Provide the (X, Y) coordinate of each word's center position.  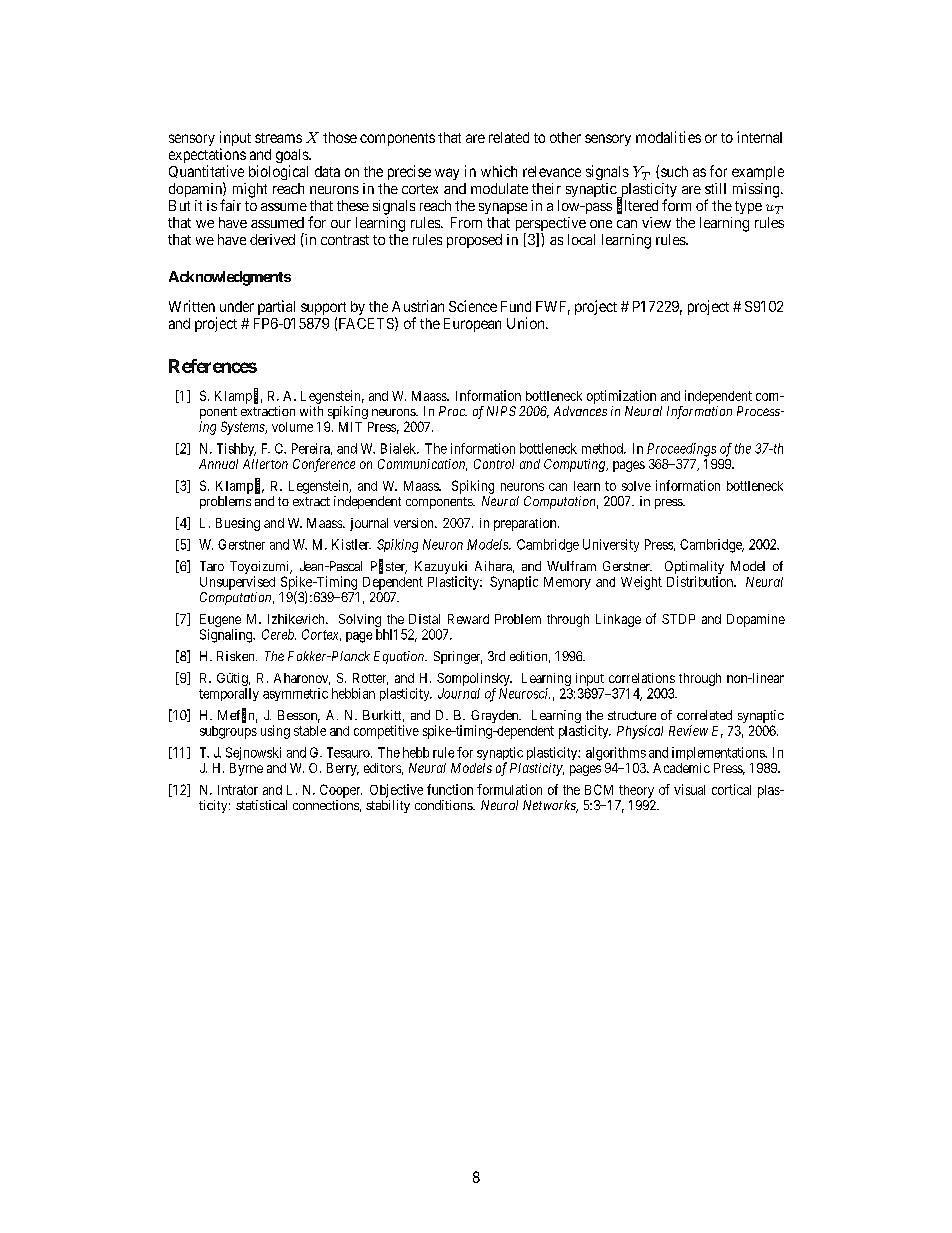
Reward (468, 619)
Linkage (618, 620)
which (499, 171)
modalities (668, 137)
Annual (218, 464)
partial (276, 307)
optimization (621, 397)
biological (278, 172)
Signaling (227, 636)
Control (494, 464)
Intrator (238, 790)
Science (473, 306)
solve (636, 486)
